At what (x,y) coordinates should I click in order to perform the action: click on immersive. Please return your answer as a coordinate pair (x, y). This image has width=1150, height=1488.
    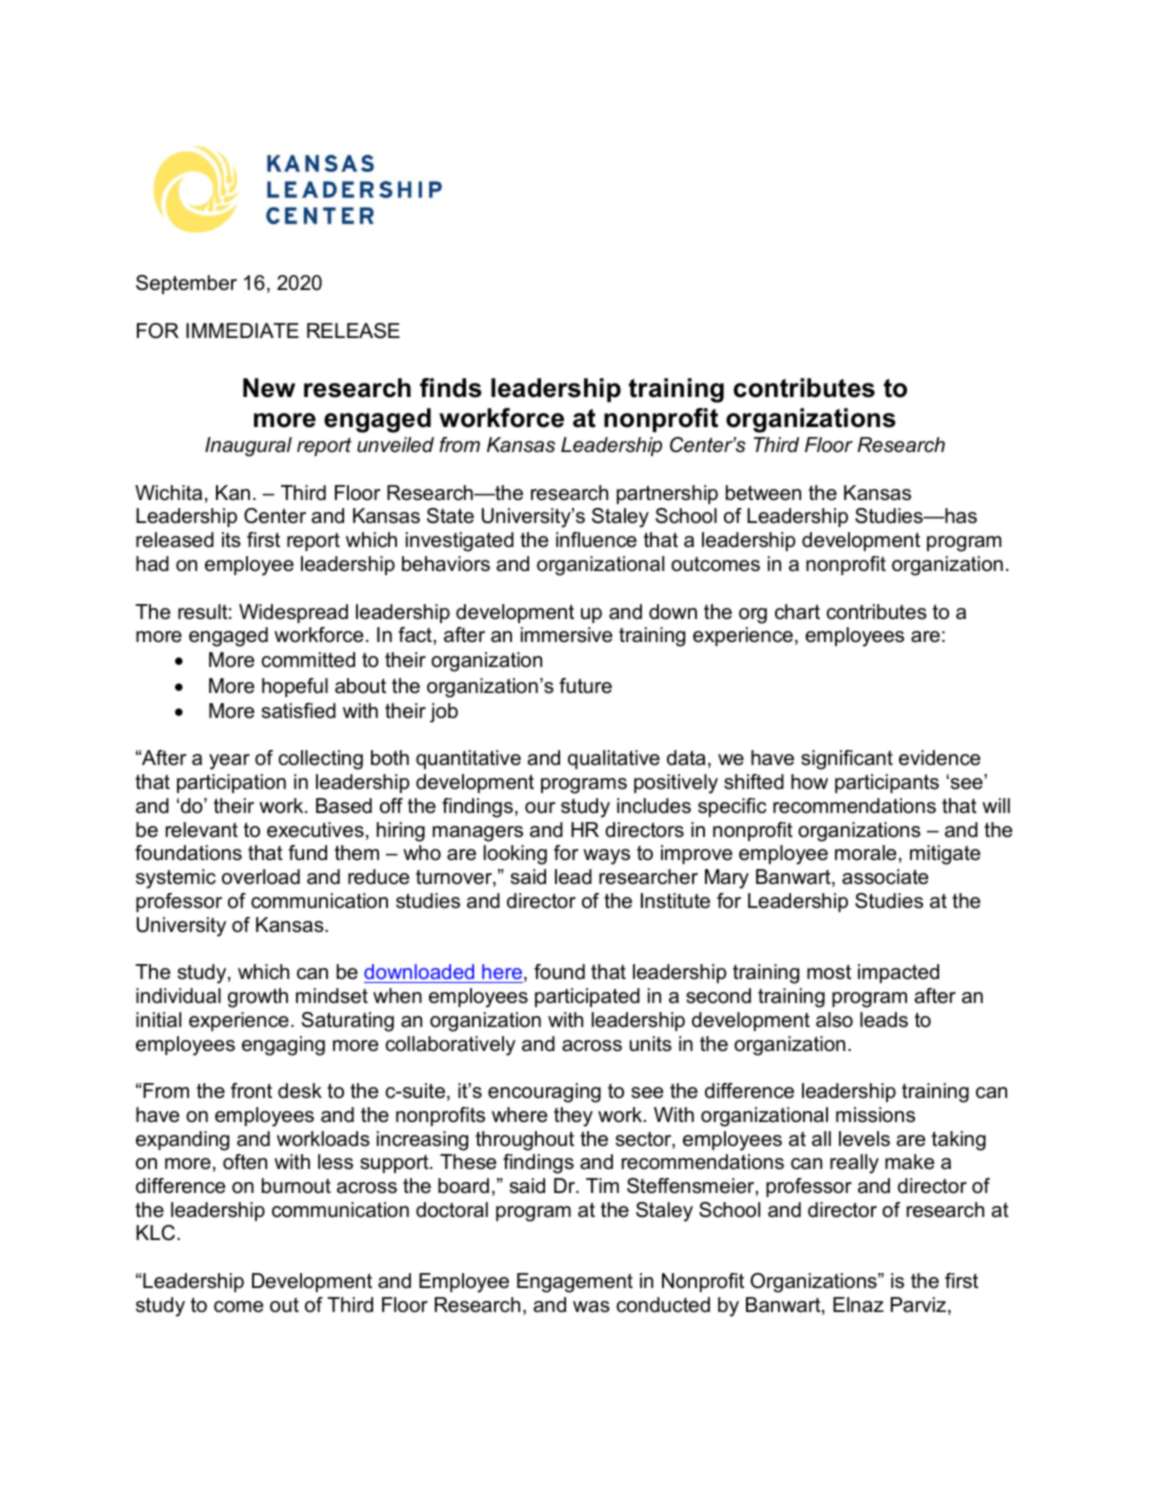
    Looking at the image, I should click on (566, 635).
